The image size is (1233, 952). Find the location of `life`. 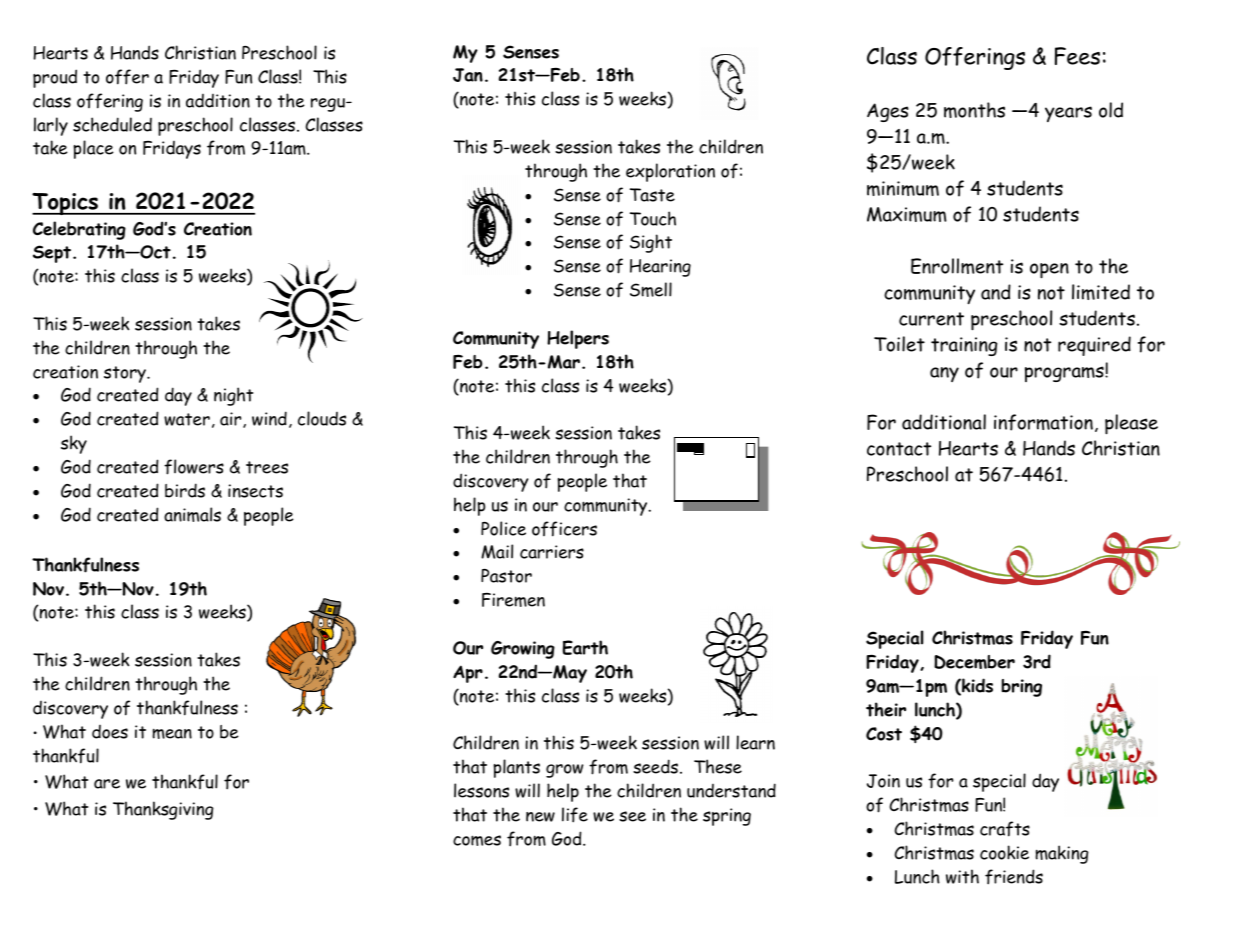

life is located at coordinates (575, 815).
